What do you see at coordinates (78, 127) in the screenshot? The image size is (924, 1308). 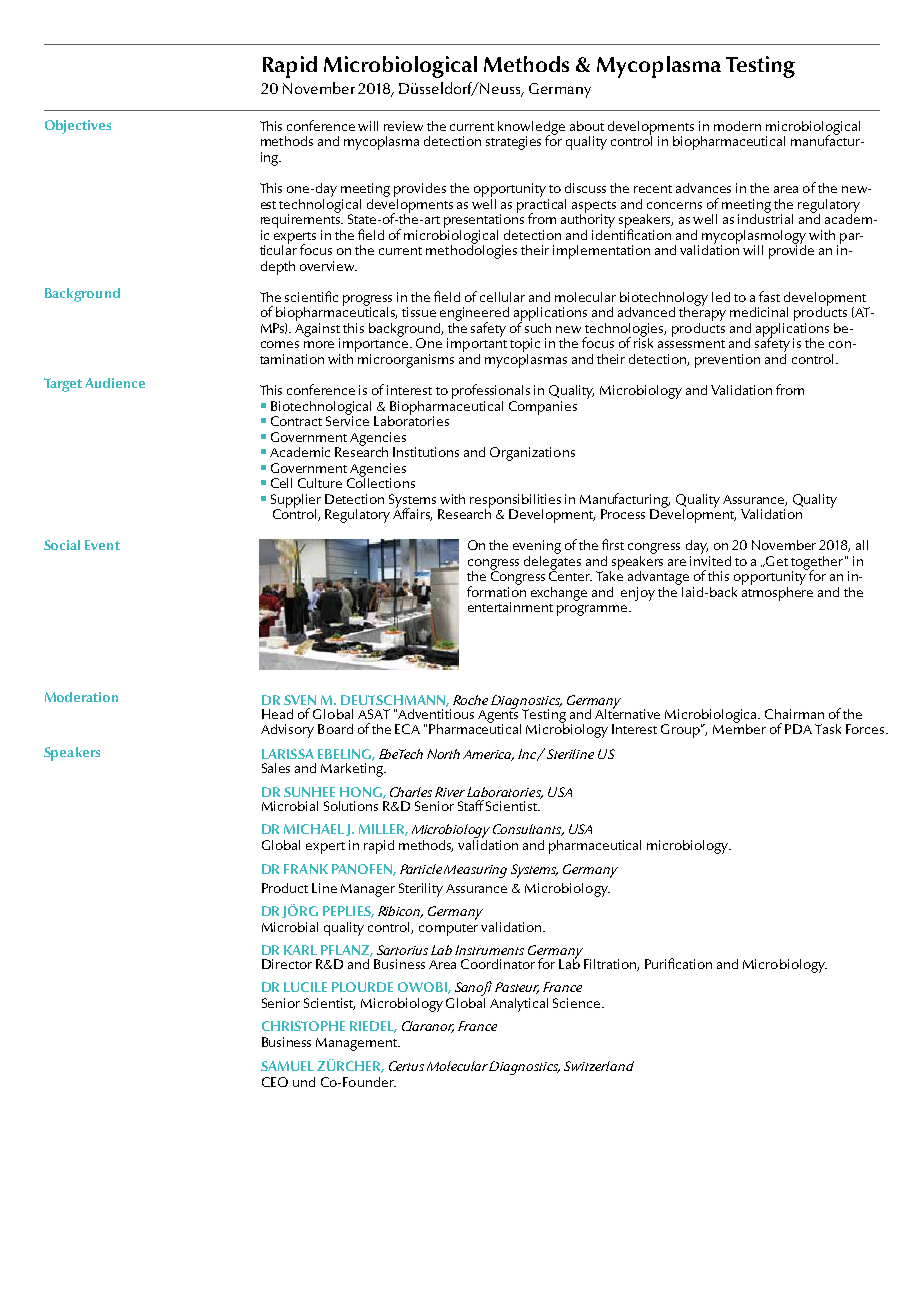 I see `Objectives` at bounding box center [78, 127].
